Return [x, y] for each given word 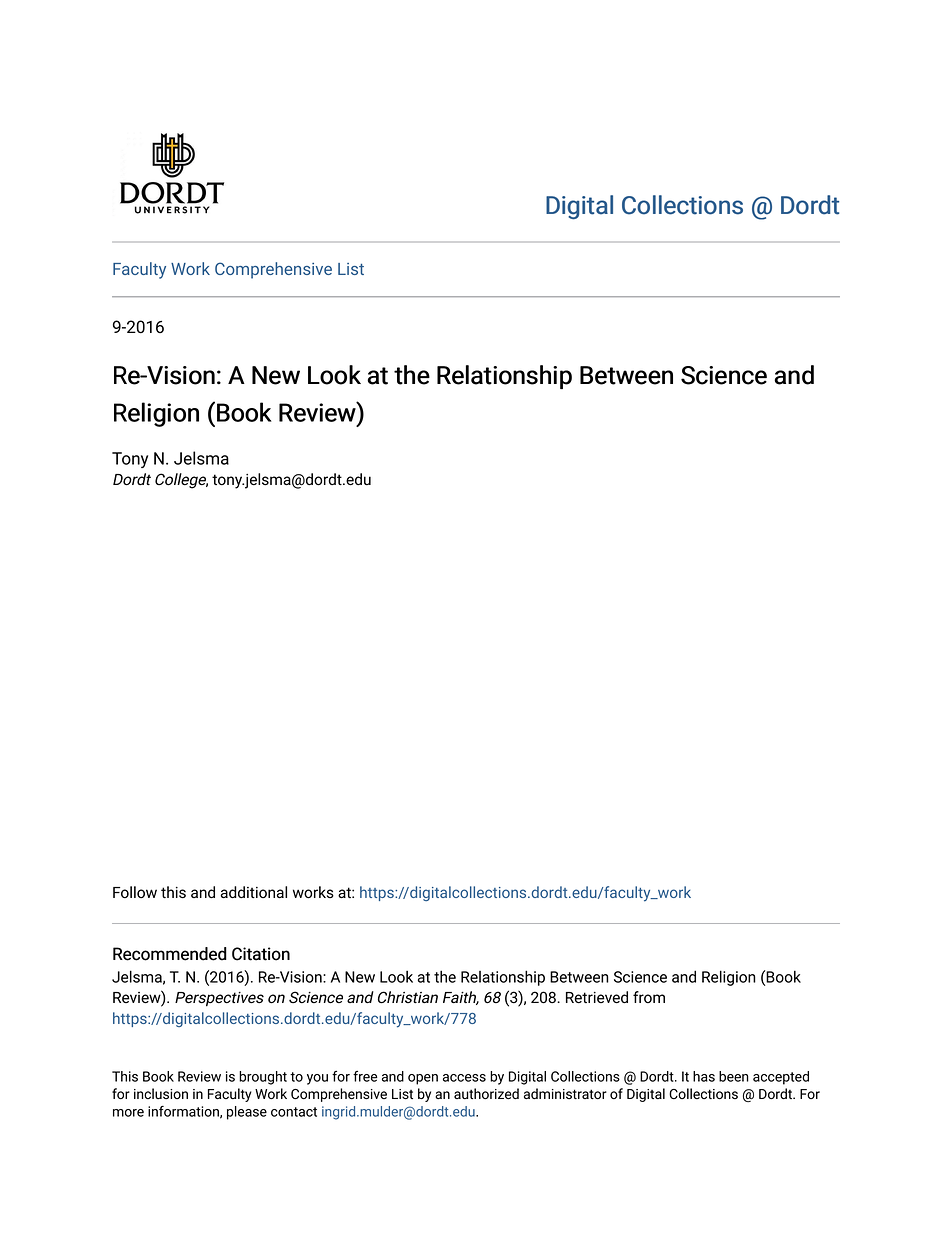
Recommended [170, 954]
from [649, 997]
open [423, 1079]
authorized [486, 1093]
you [317, 1079]
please [247, 1113]
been [734, 1076]
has [704, 1076]
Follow [135, 892]
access [464, 1078]
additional [254, 892]
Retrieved [597, 997]
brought [263, 1078]
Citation [261, 954]
